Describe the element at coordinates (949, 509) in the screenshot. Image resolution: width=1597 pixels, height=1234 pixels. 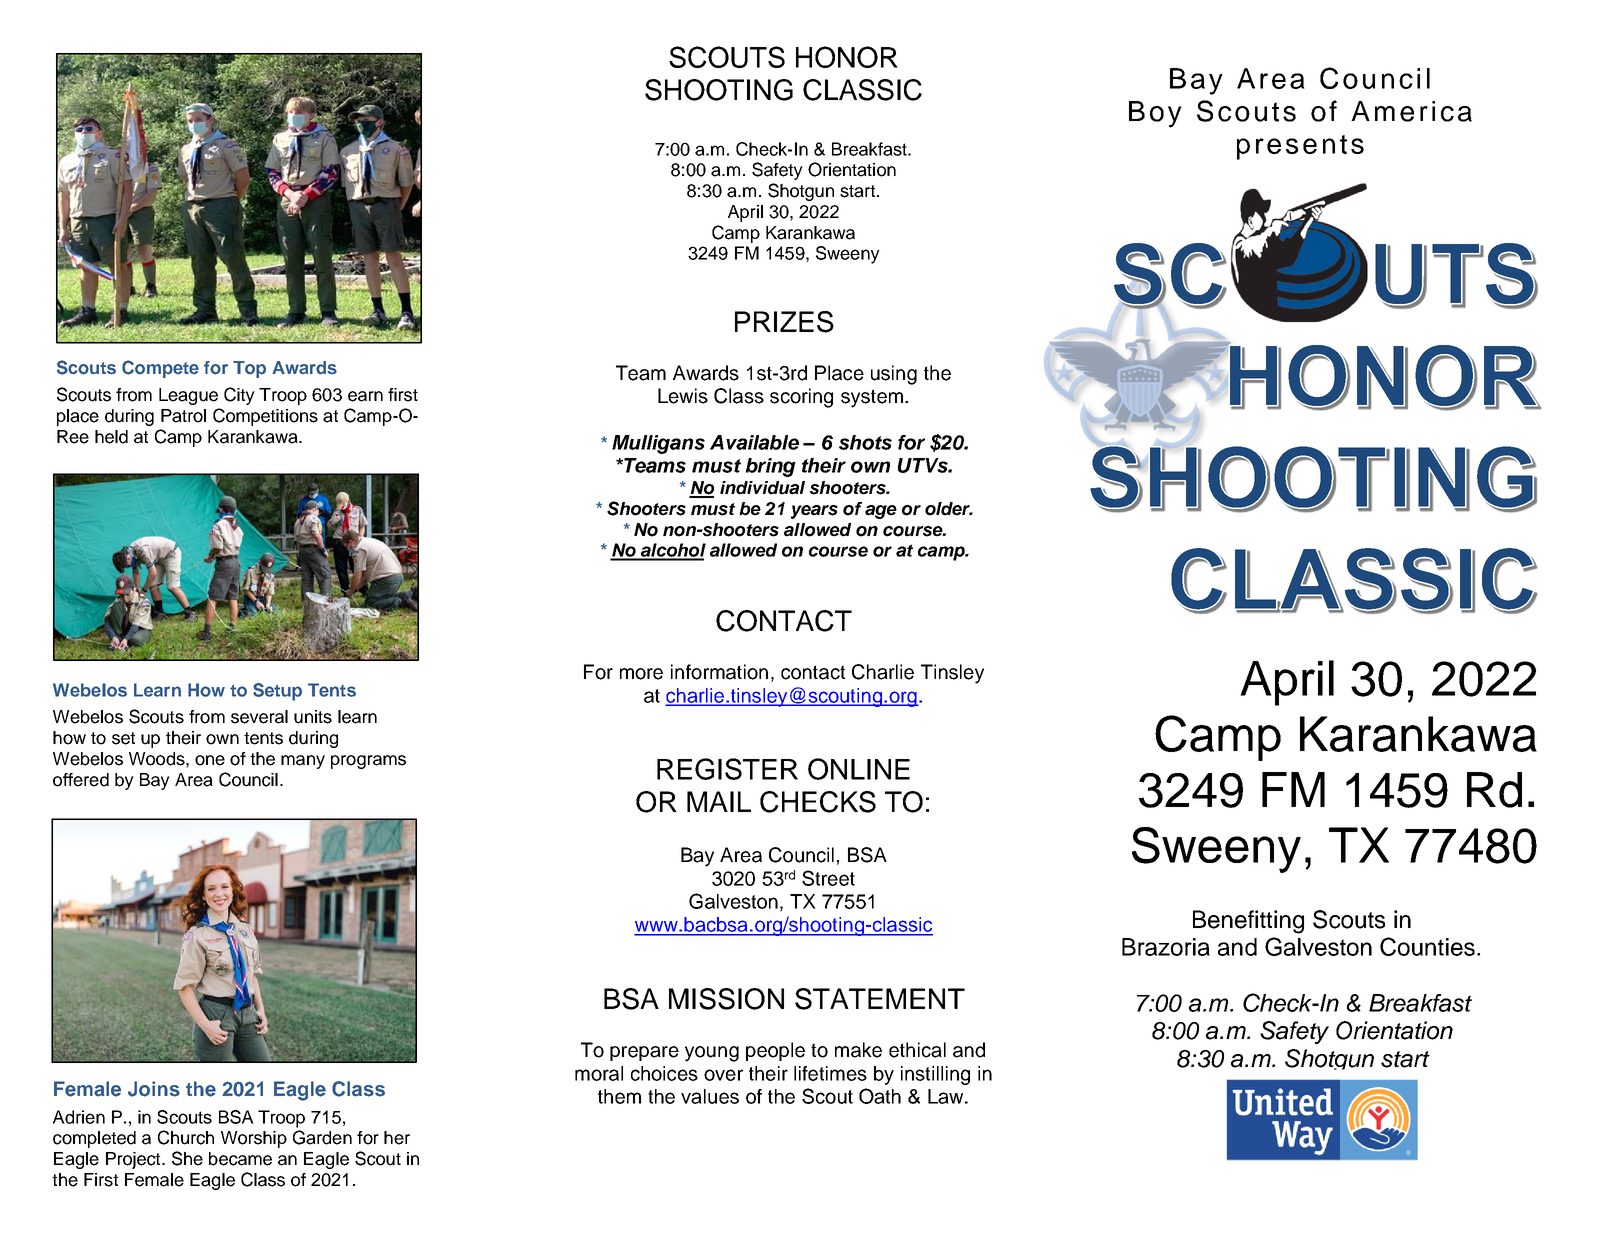
I see `older` at that location.
